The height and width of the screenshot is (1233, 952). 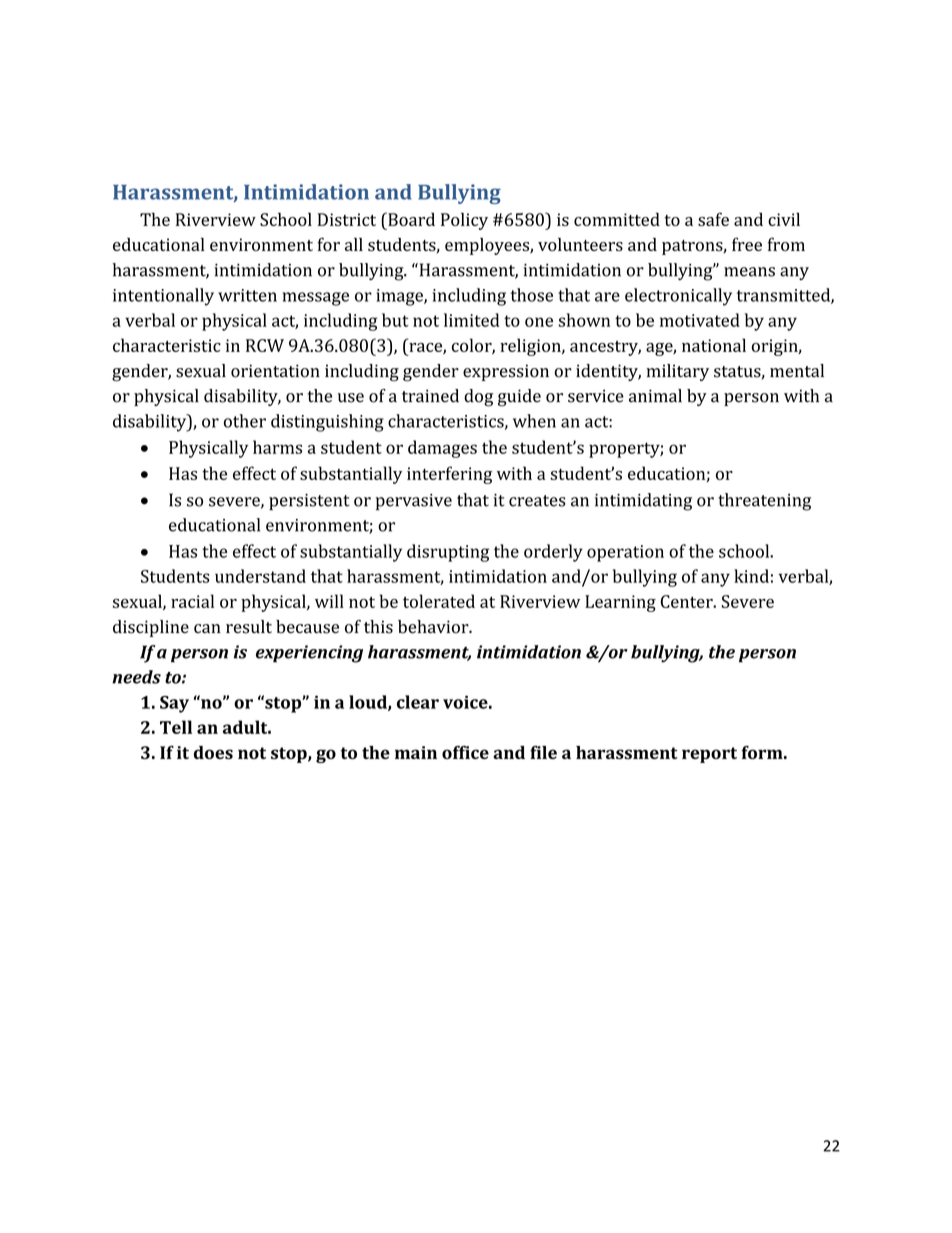 What do you see at coordinates (347, 219) in the screenshot?
I see `District` at bounding box center [347, 219].
